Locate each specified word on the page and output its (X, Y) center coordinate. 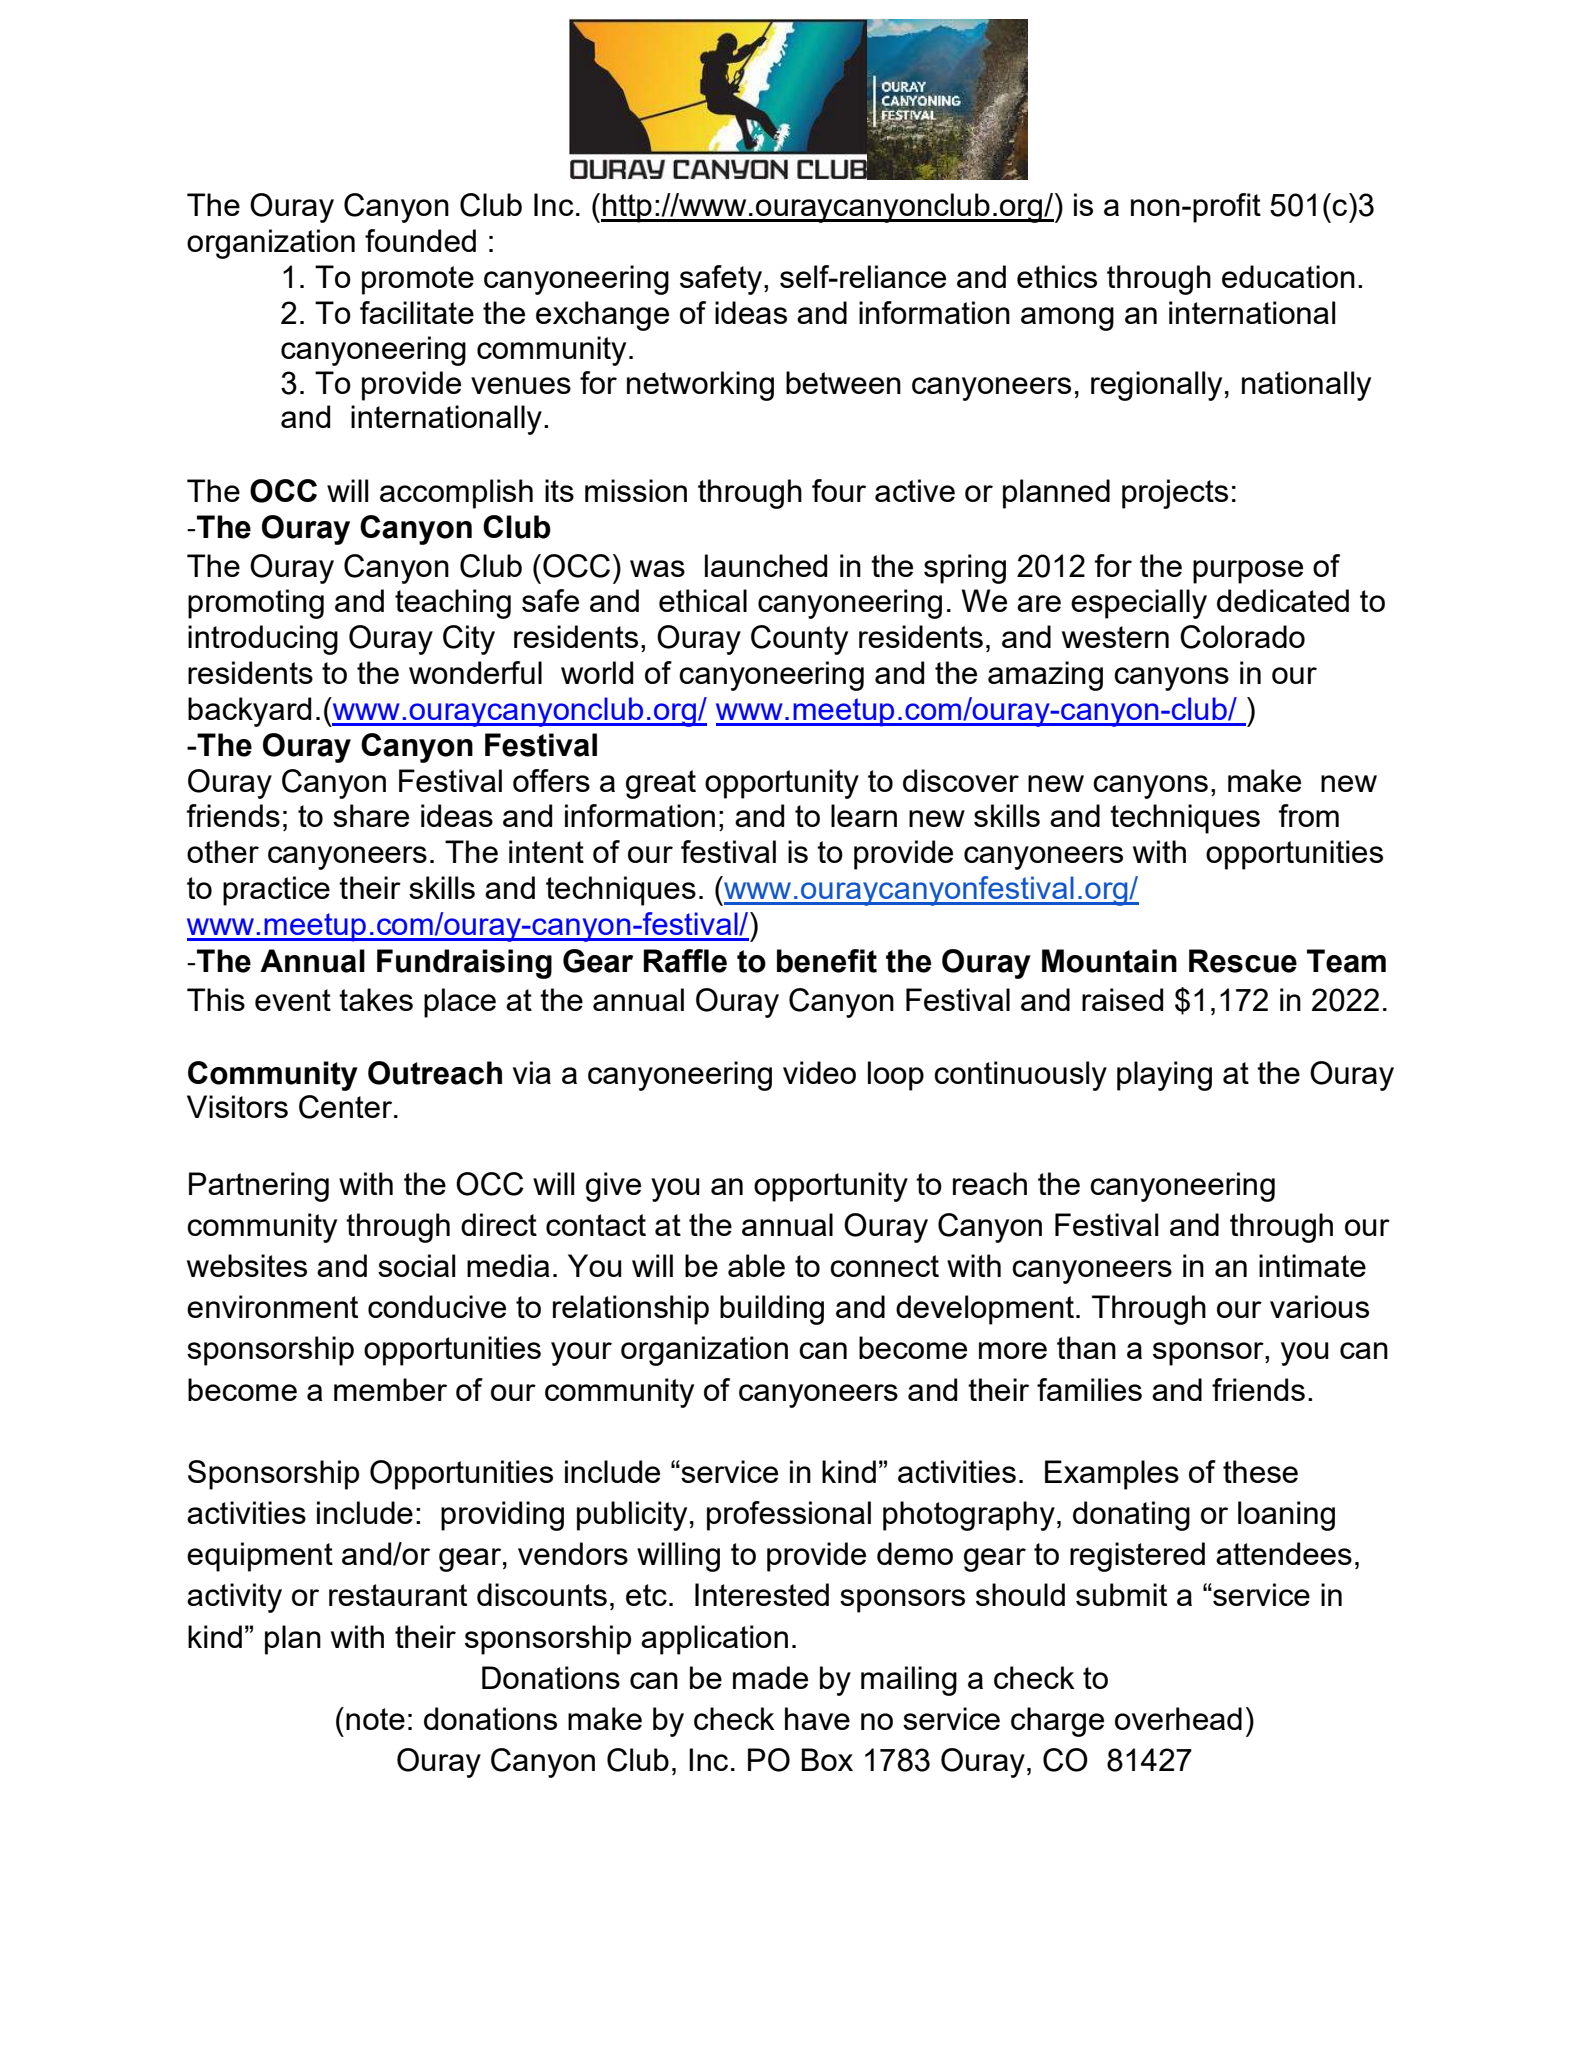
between (843, 382)
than (1086, 1347)
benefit (827, 961)
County (799, 640)
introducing (263, 640)
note (375, 1719)
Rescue (1243, 961)
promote (418, 280)
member (390, 1389)
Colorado (1242, 637)
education (1288, 276)
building (772, 1310)
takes (376, 999)
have (817, 1718)
